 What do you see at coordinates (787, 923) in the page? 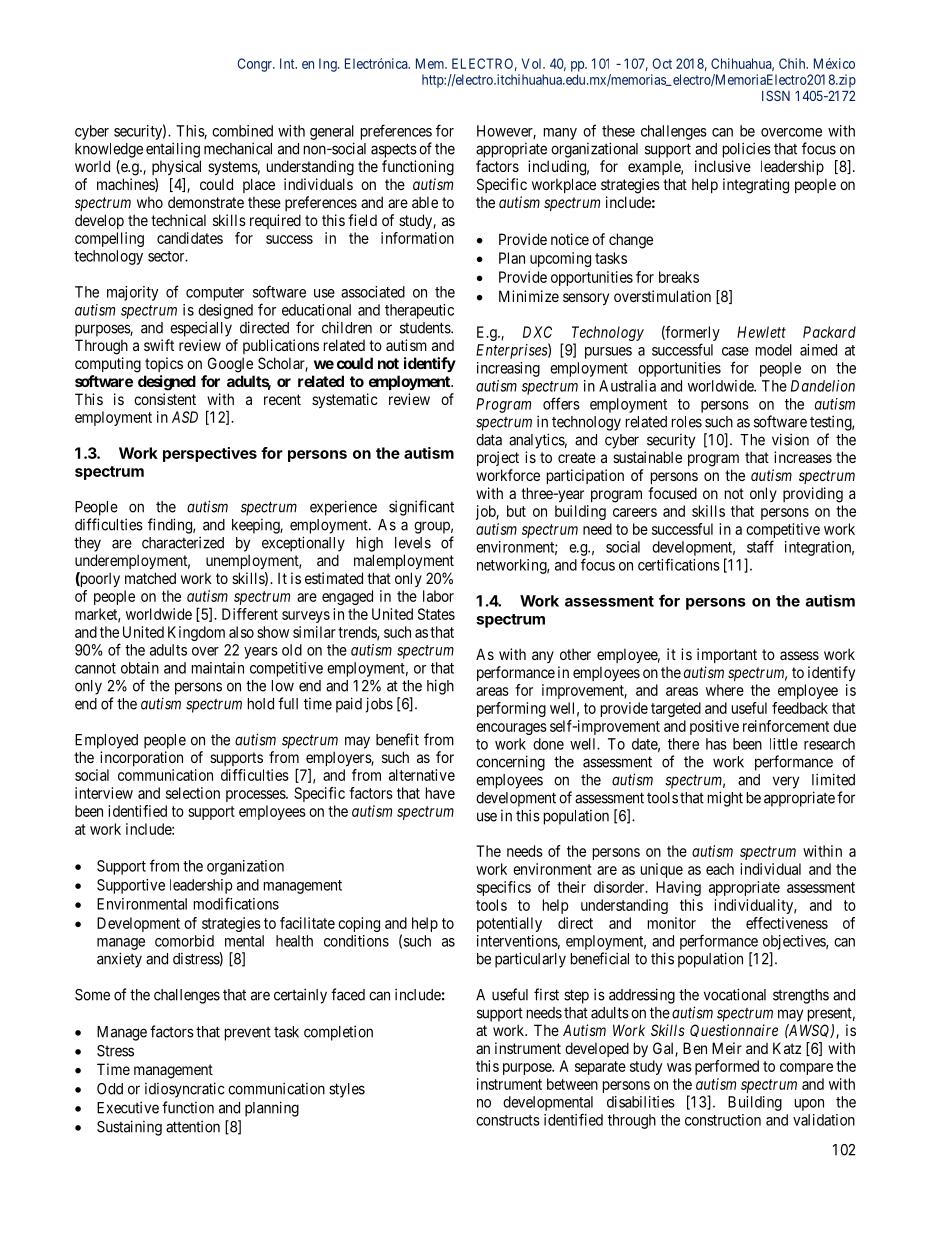
I see `effectiveness` at bounding box center [787, 923].
